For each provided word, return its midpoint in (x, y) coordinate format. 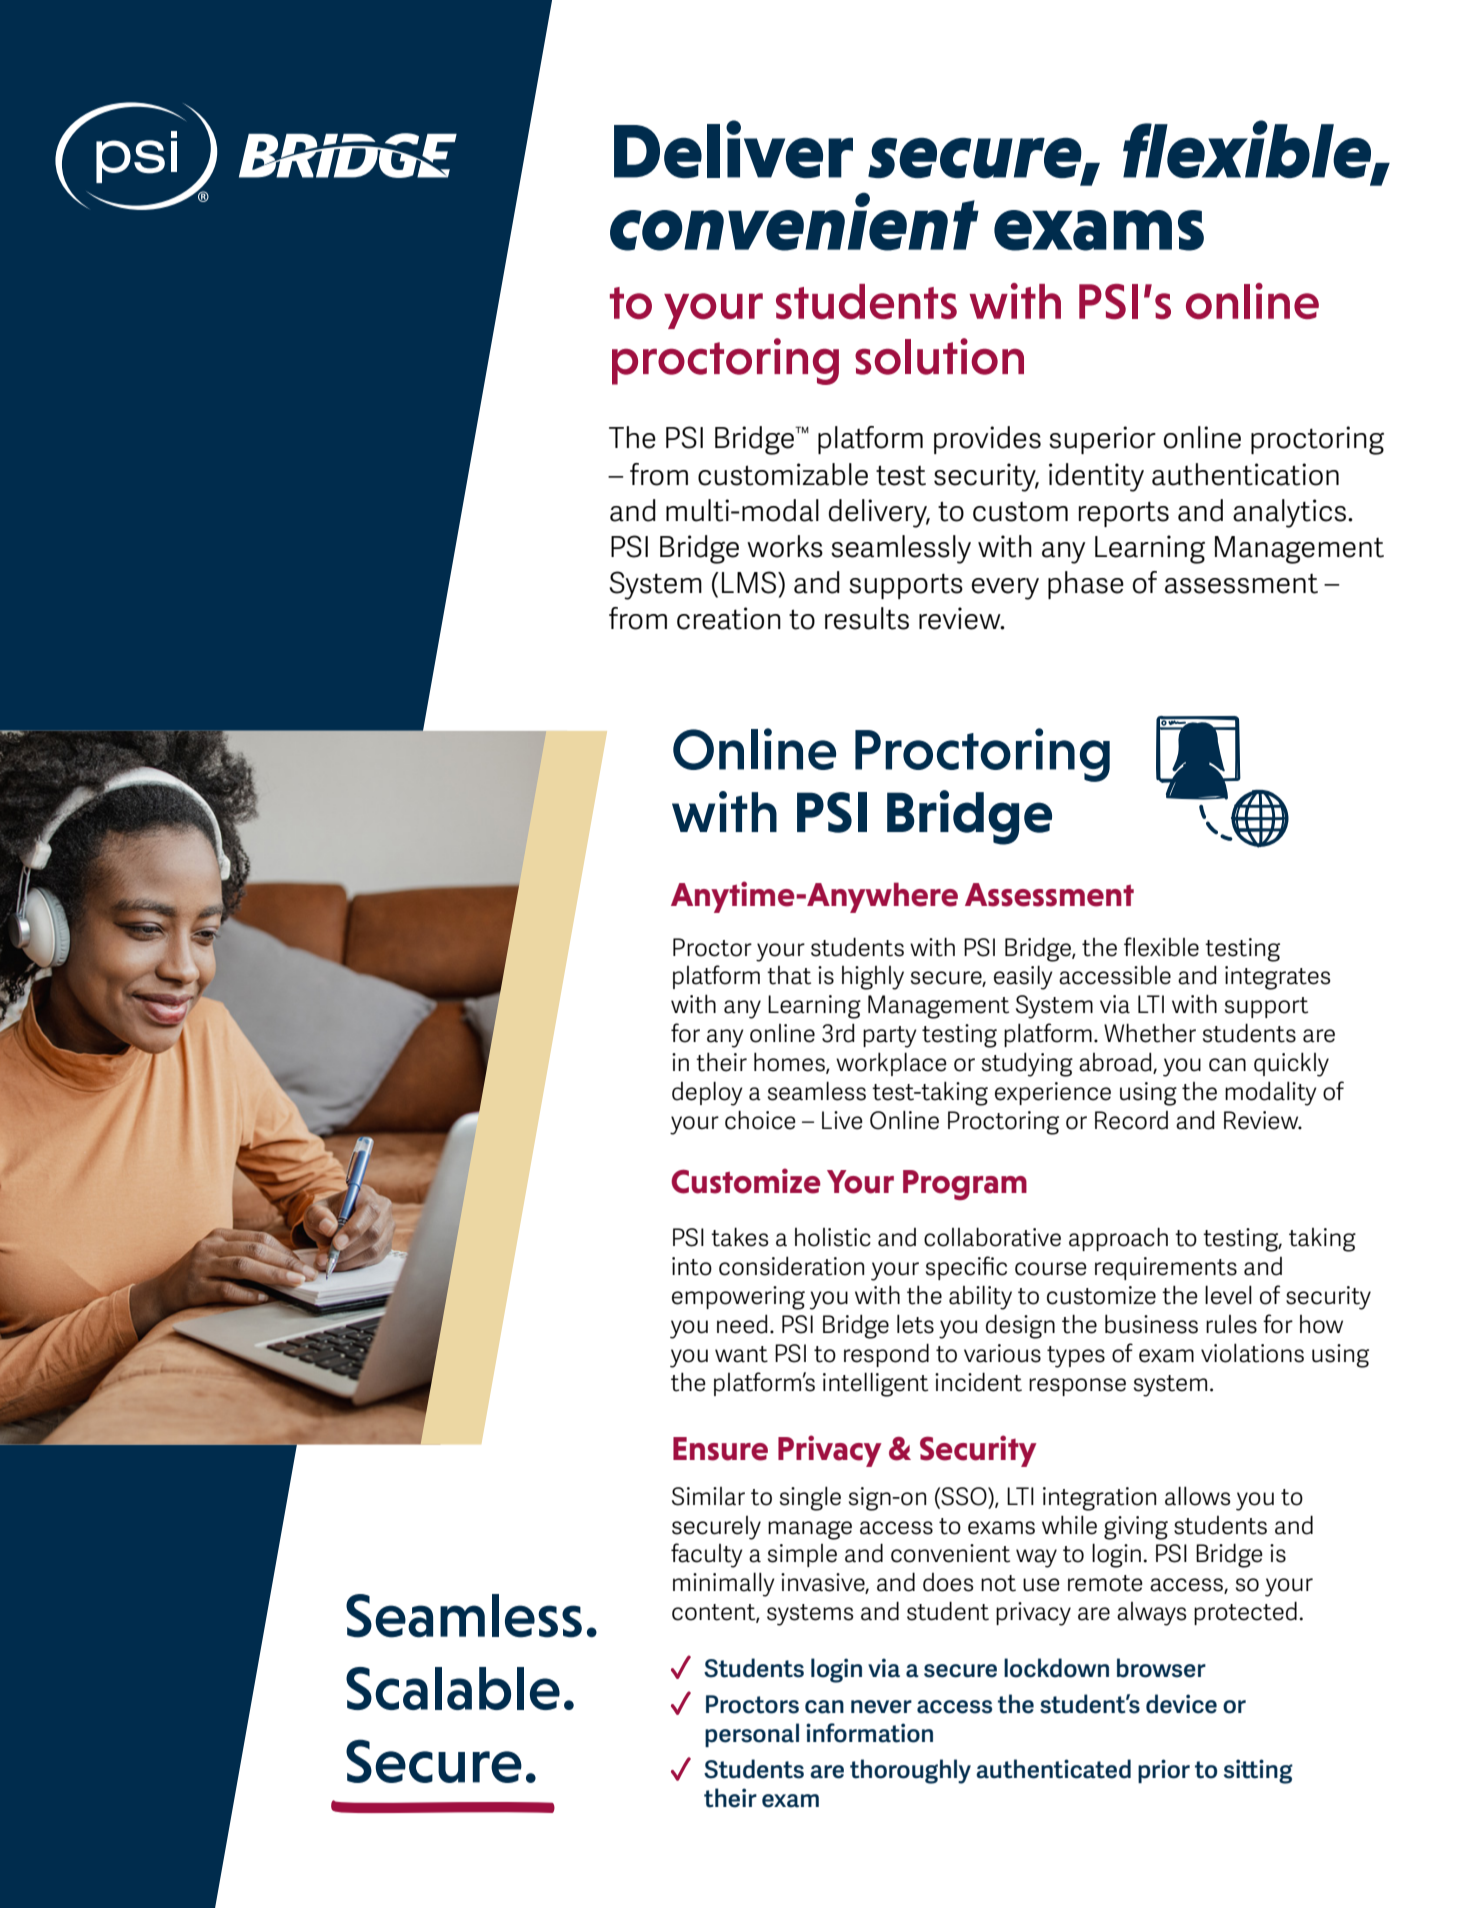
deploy (707, 1093)
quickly (1291, 1064)
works (785, 546)
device (1181, 1704)
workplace (891, 1064)
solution (939, 356)
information (869, 1733)
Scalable (453, 1688)
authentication (1245, 474)
